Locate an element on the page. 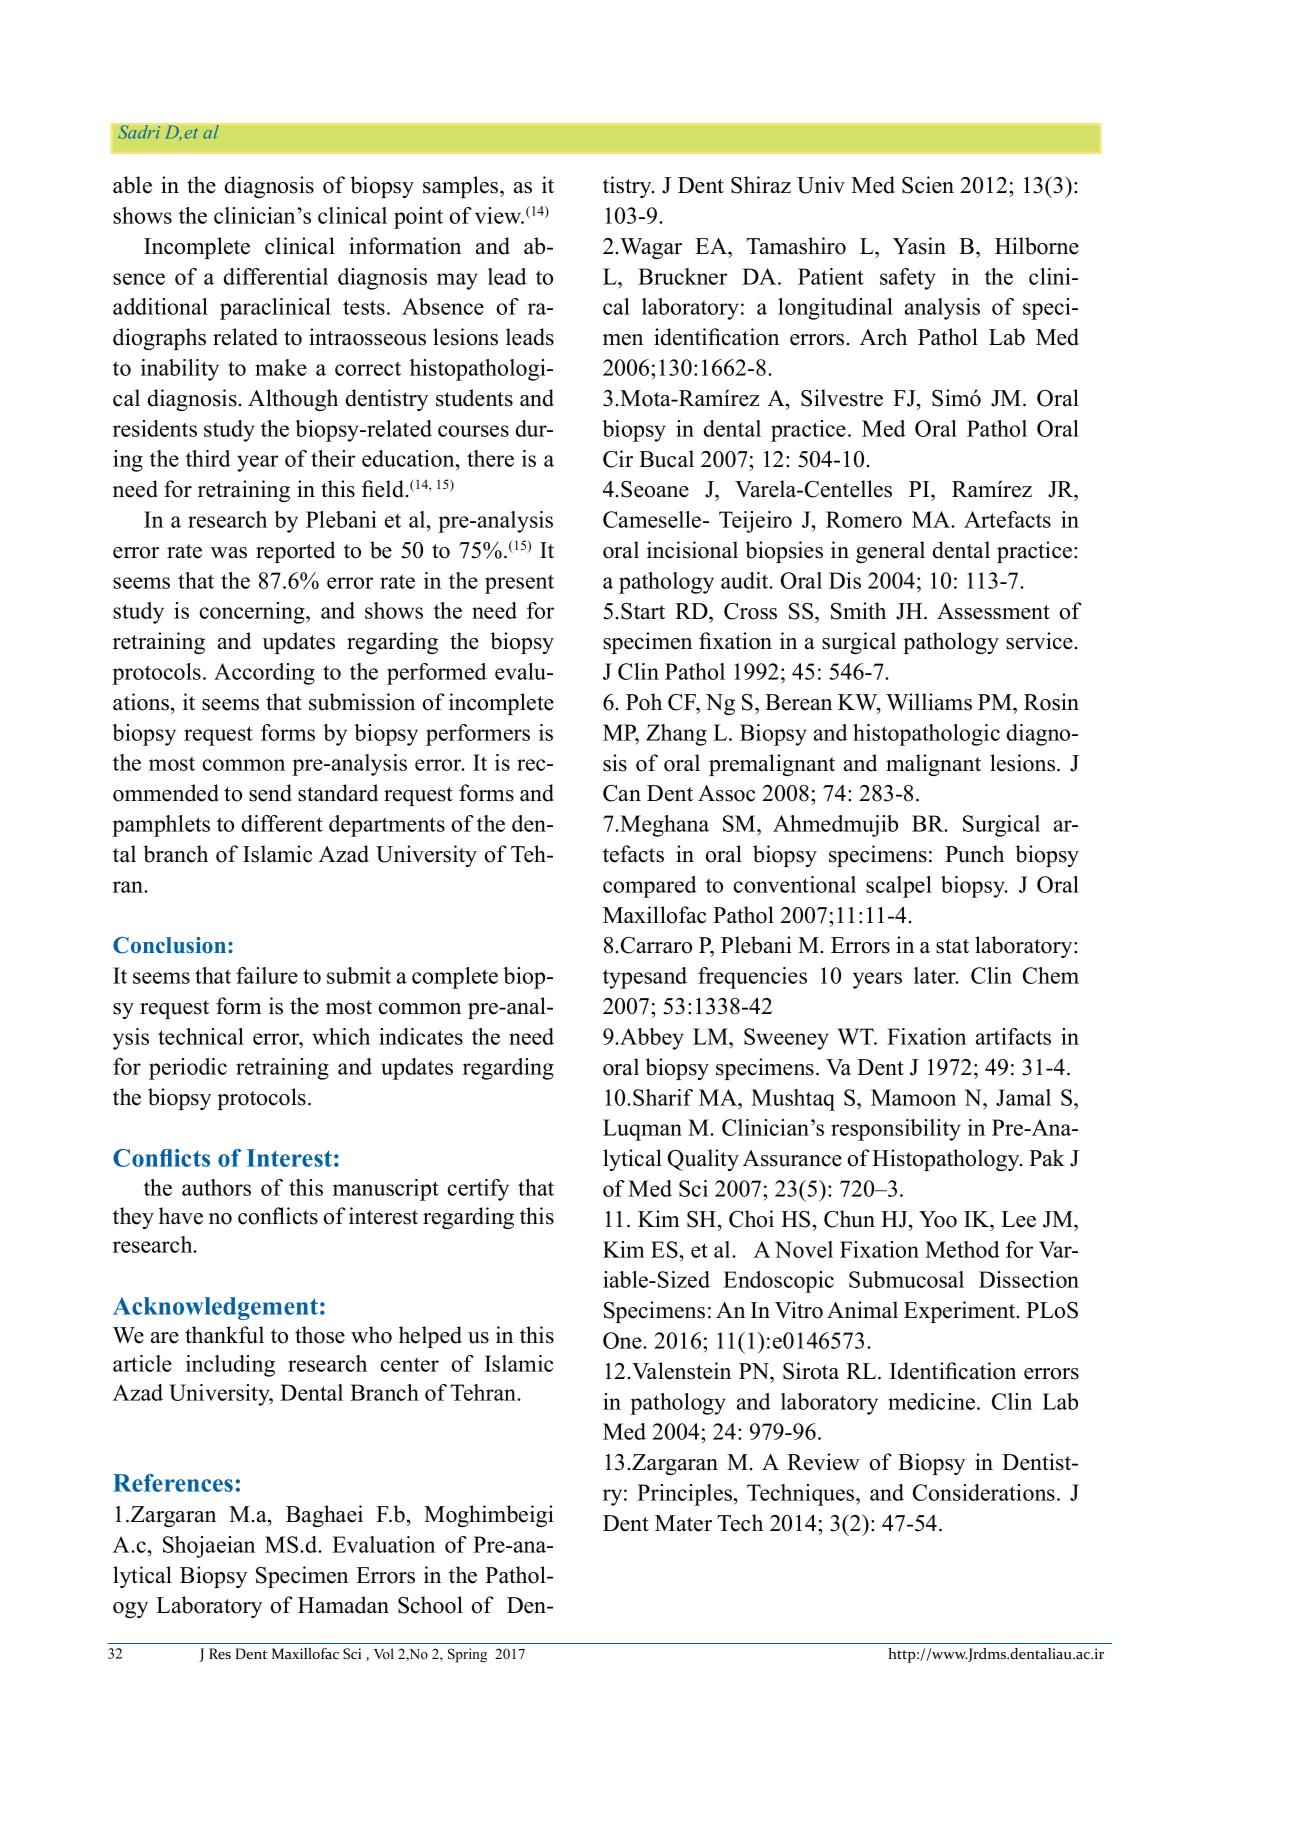  certify is located at coordinates (478, 1190).
